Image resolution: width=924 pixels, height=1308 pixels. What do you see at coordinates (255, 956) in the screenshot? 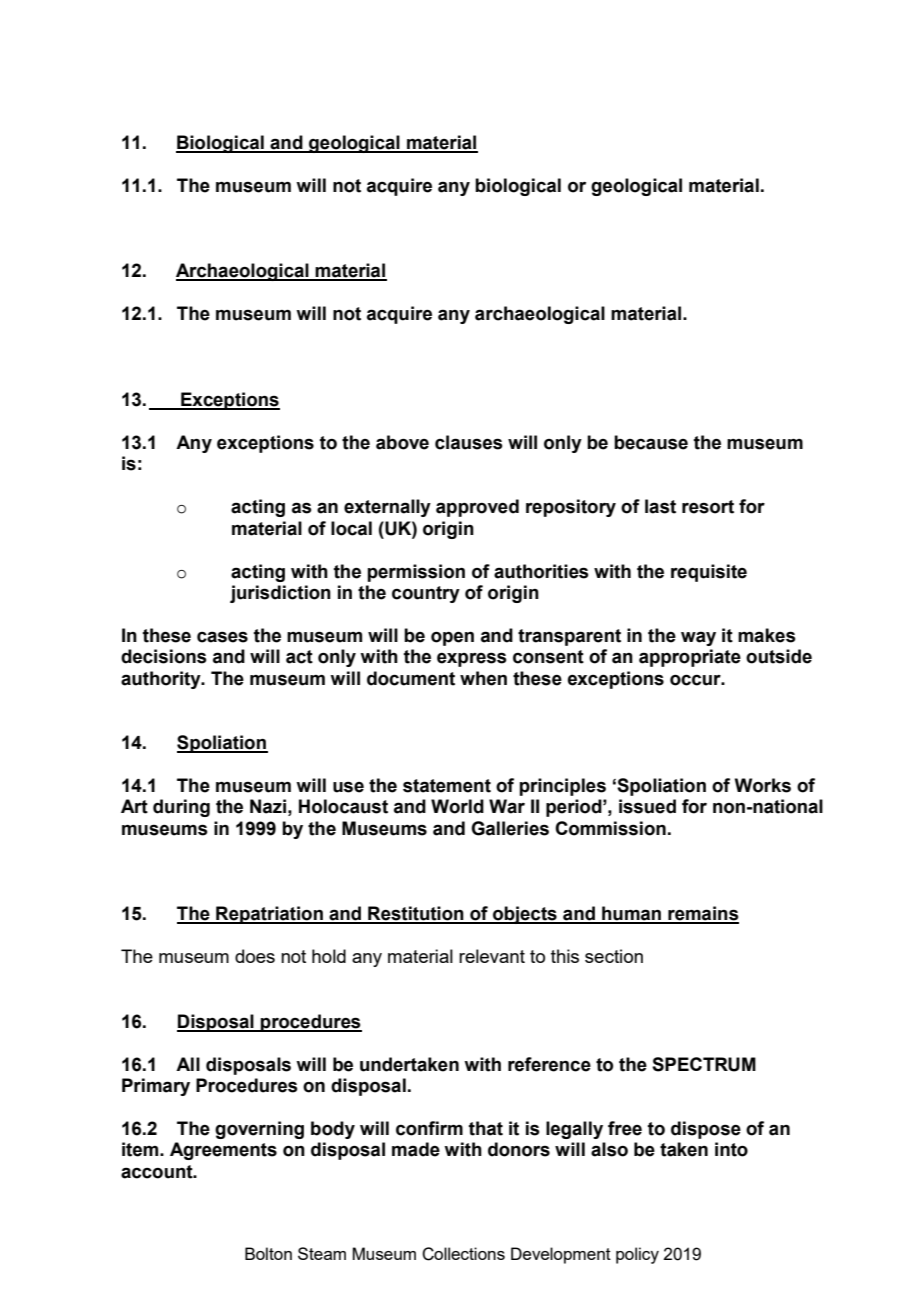
I see `does` at bounding box center [255, 956].
